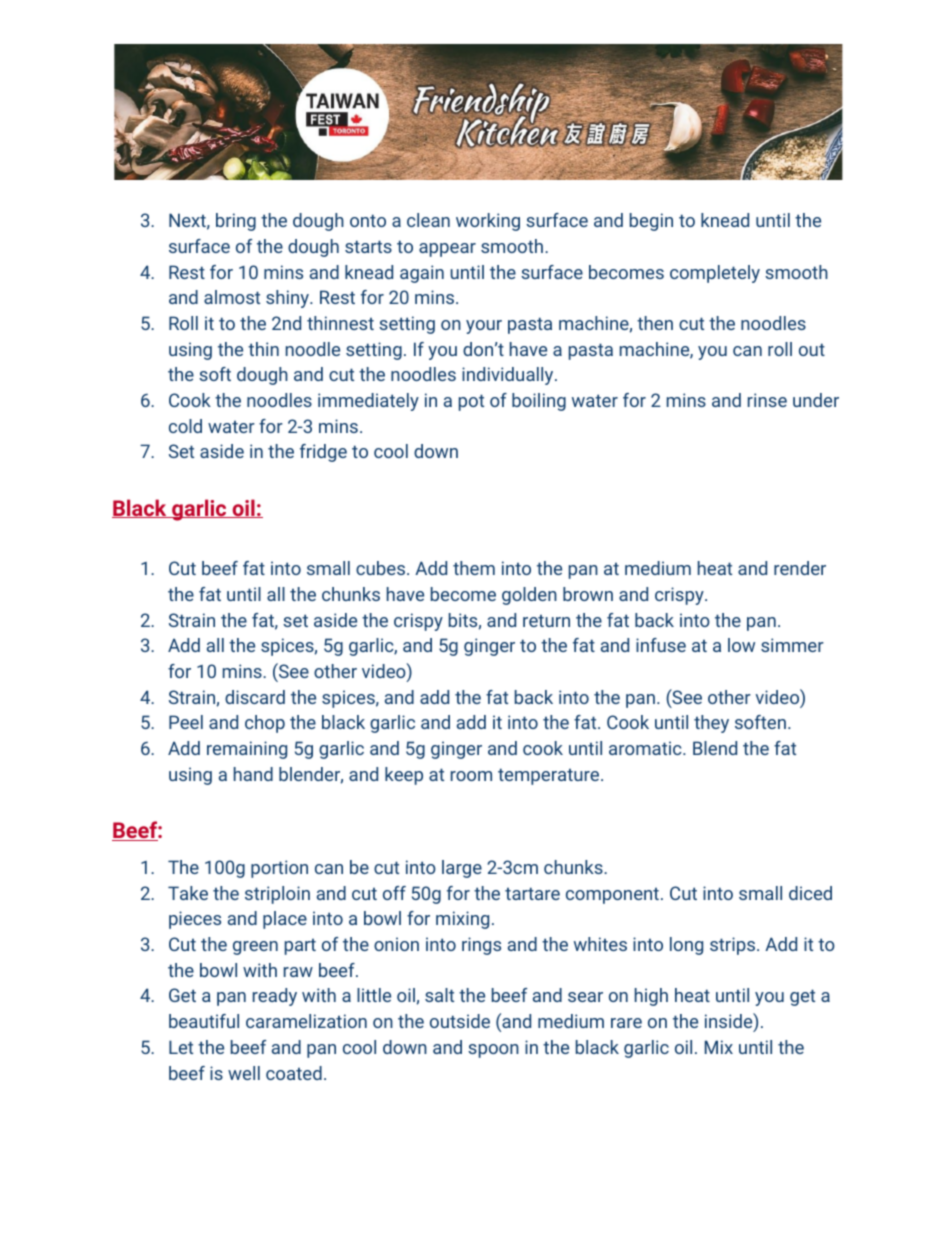  What do you see at coordinates (244, 1073) in the image?
I see `well` at bounding box center [244, 1073].
